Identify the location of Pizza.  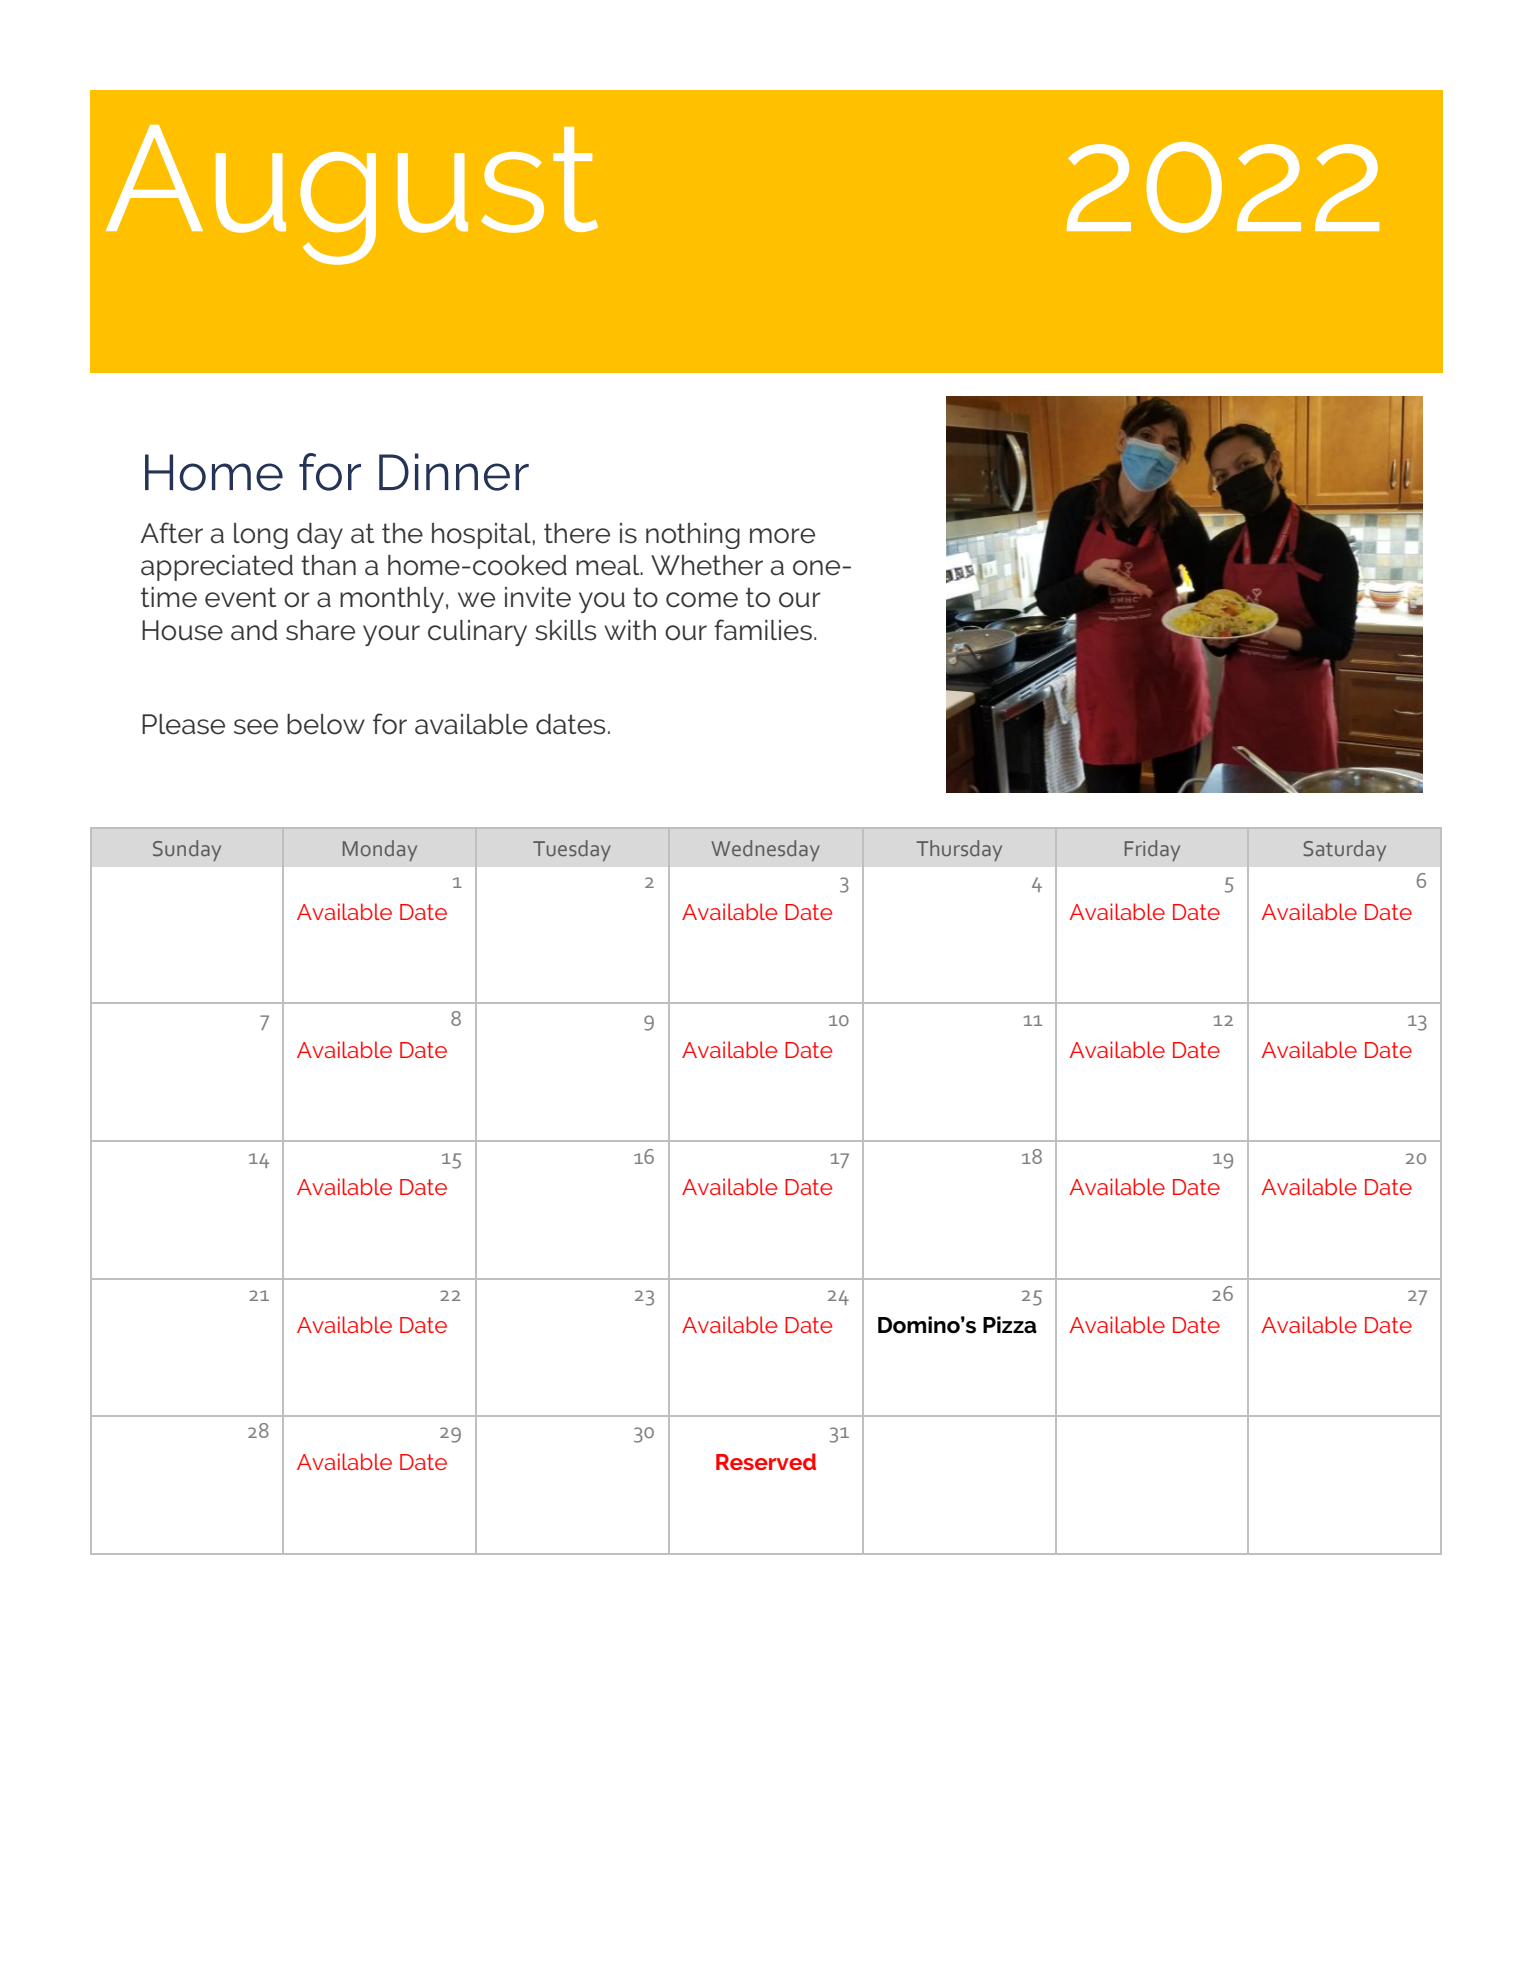
(1010, 1325).
